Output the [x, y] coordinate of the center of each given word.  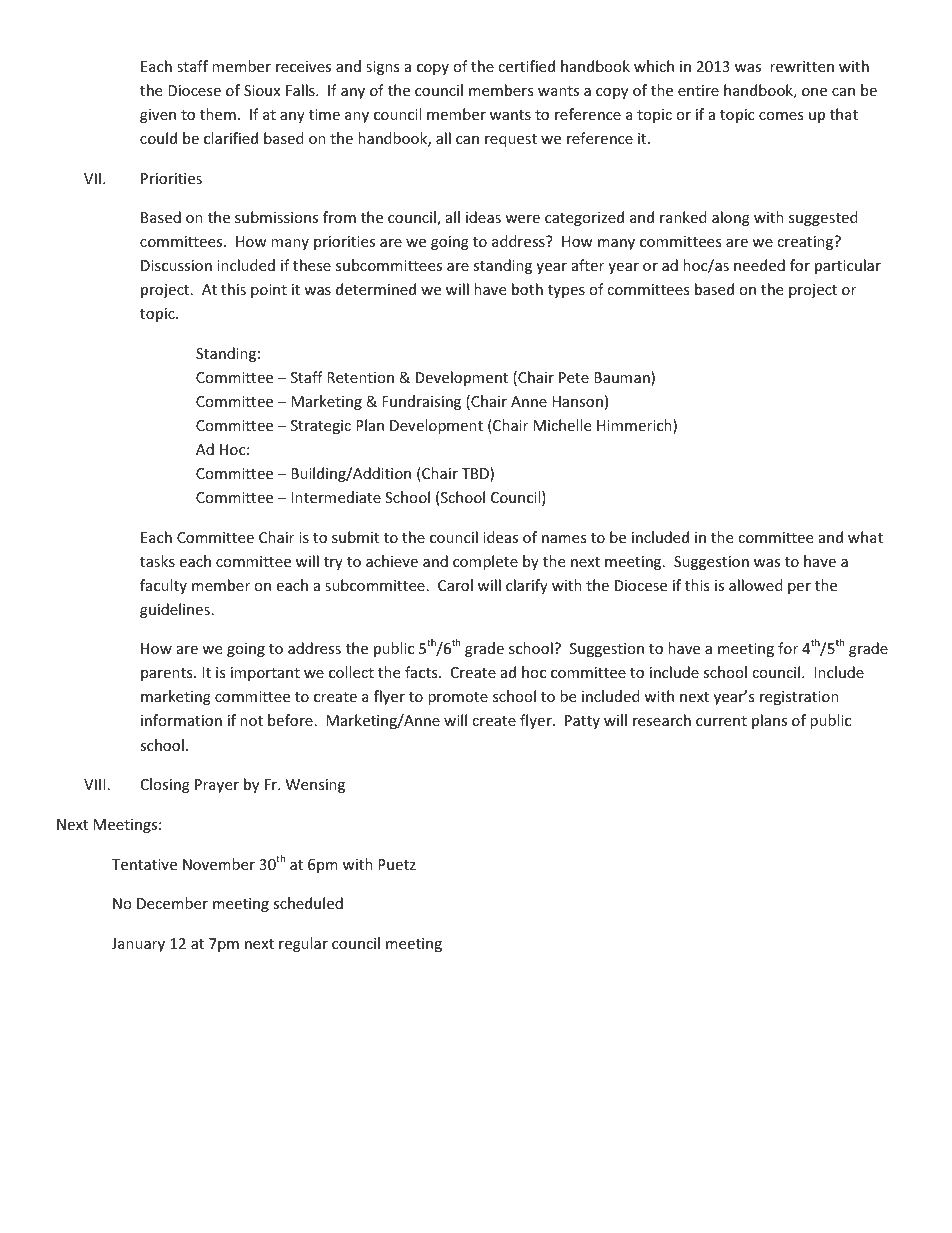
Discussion [176, 265]
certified [526, 66]
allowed [756, 585]
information [181, 720]
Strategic [321, 427]
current [721, 721]
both [527, 289]
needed [759, 265]
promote [458, 698]
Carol [455, 585]
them [218, 114]
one [814, 92]
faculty [163, 586]
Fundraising [421, 402]
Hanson [577, 401]
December [172, 903]
